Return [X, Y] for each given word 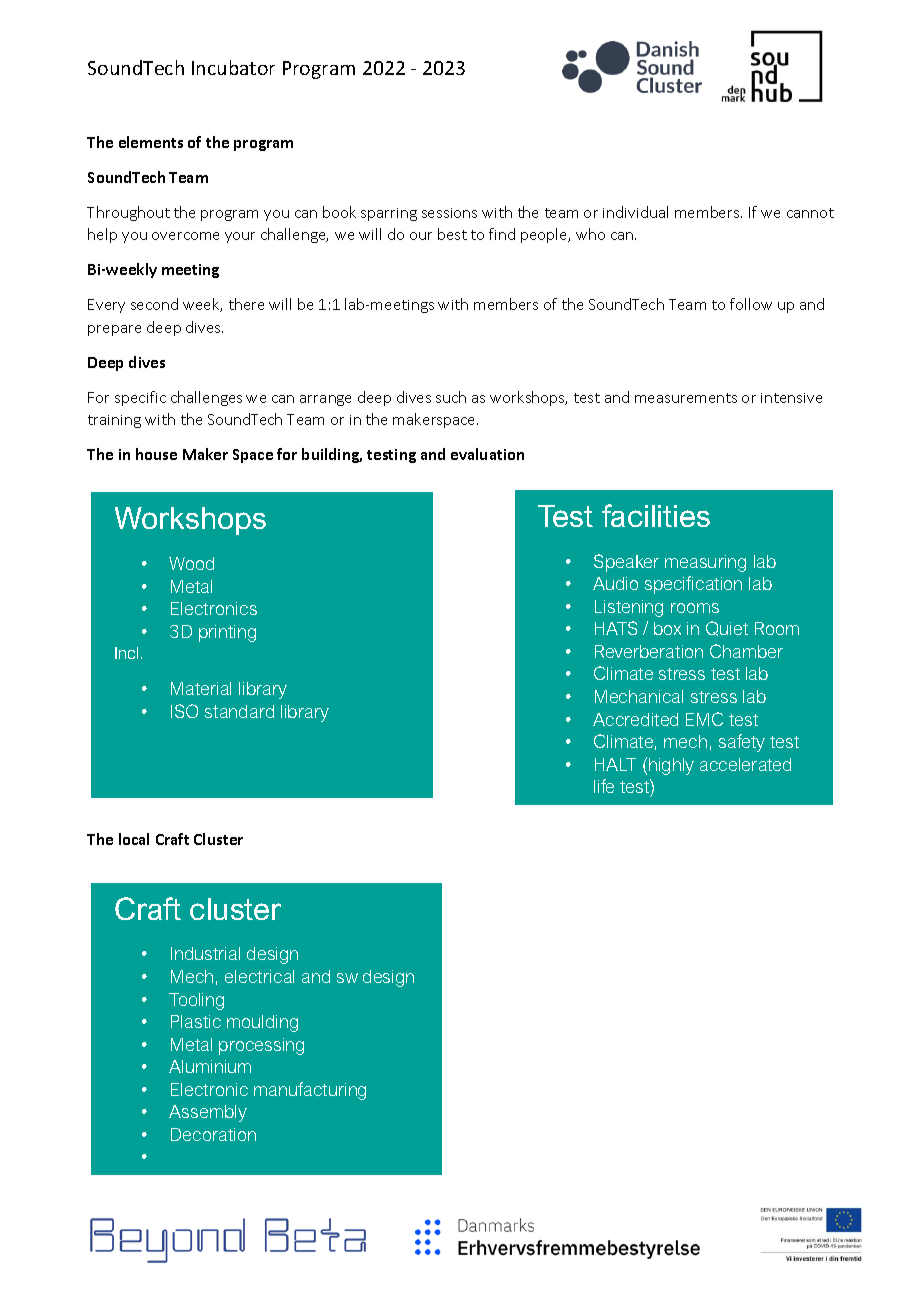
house [156, 454]
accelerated [745, 764]
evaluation [487, 454]
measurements [686, 398]
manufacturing [310, 1091]
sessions [449, 213]
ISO [184, 711]
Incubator [233, 67]
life [604, 786]
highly [671, 766]
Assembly [208, 1113]
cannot [810, 213]
